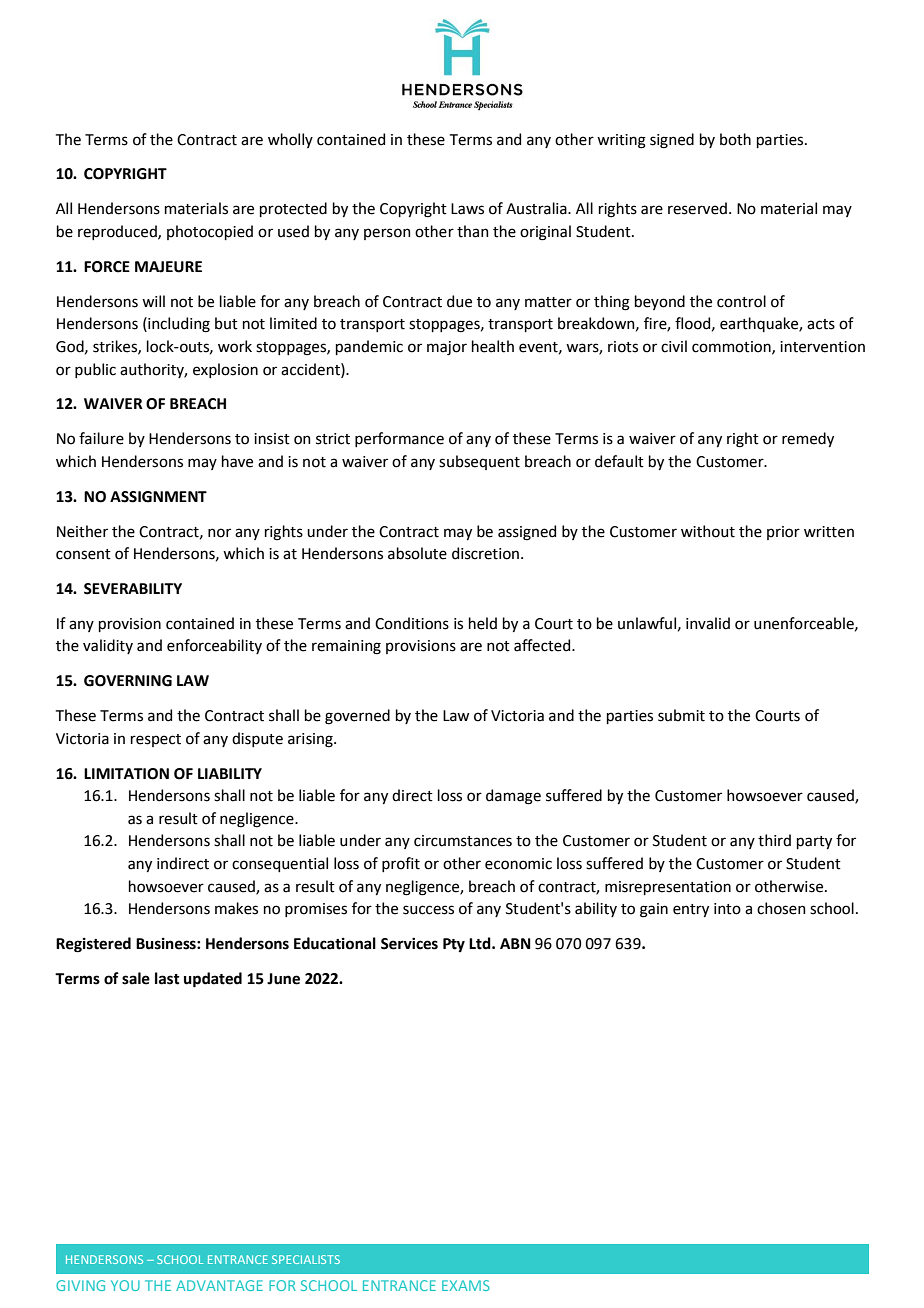  I want to click on discretion, so click(487, 553).
